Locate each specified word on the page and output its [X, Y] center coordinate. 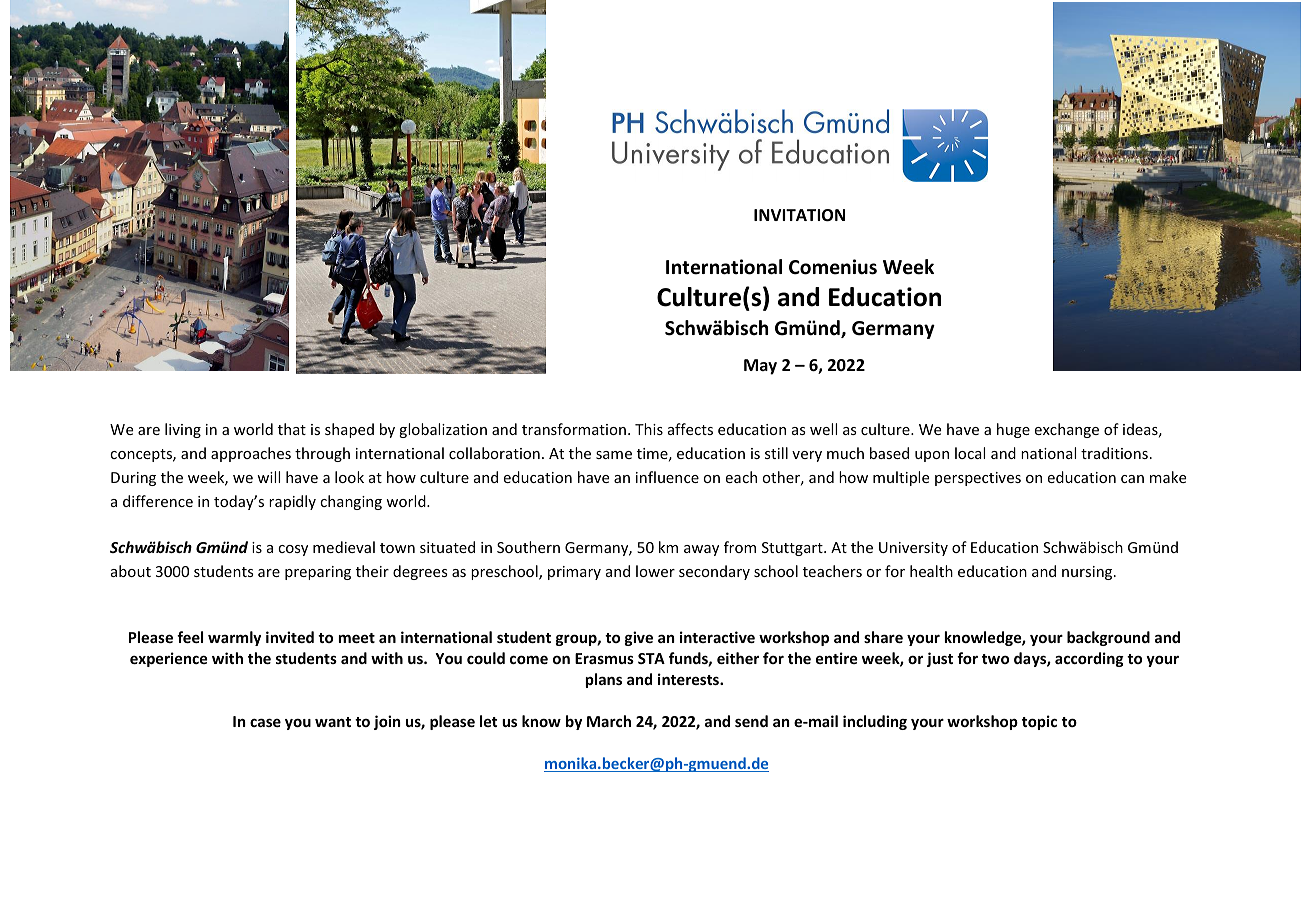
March [609, 721]
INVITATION [799, 215]
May [760, 367]
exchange [1067, 430]
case [265, 722]
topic [1039, 722]
